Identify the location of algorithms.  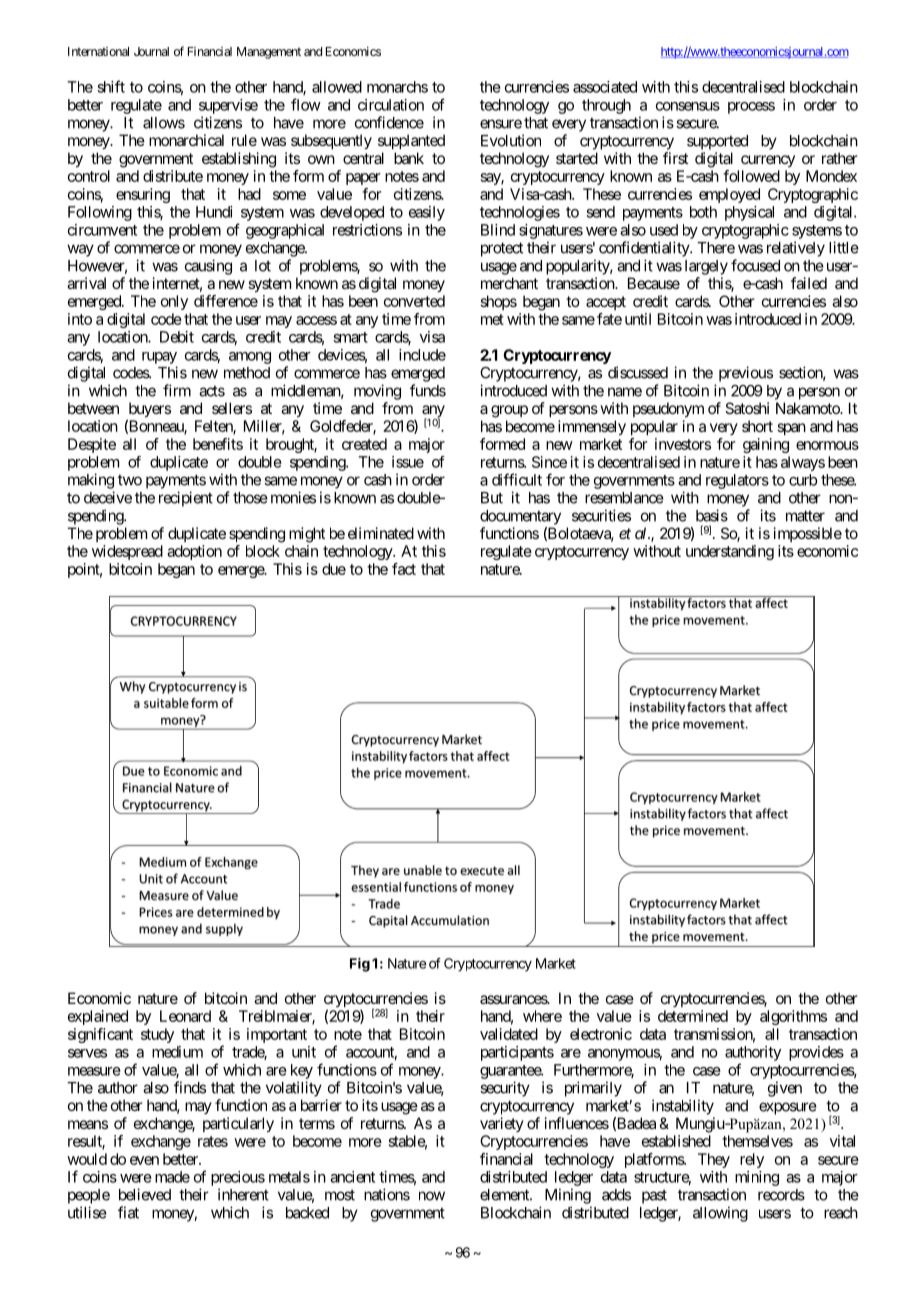
(793, 1017).
